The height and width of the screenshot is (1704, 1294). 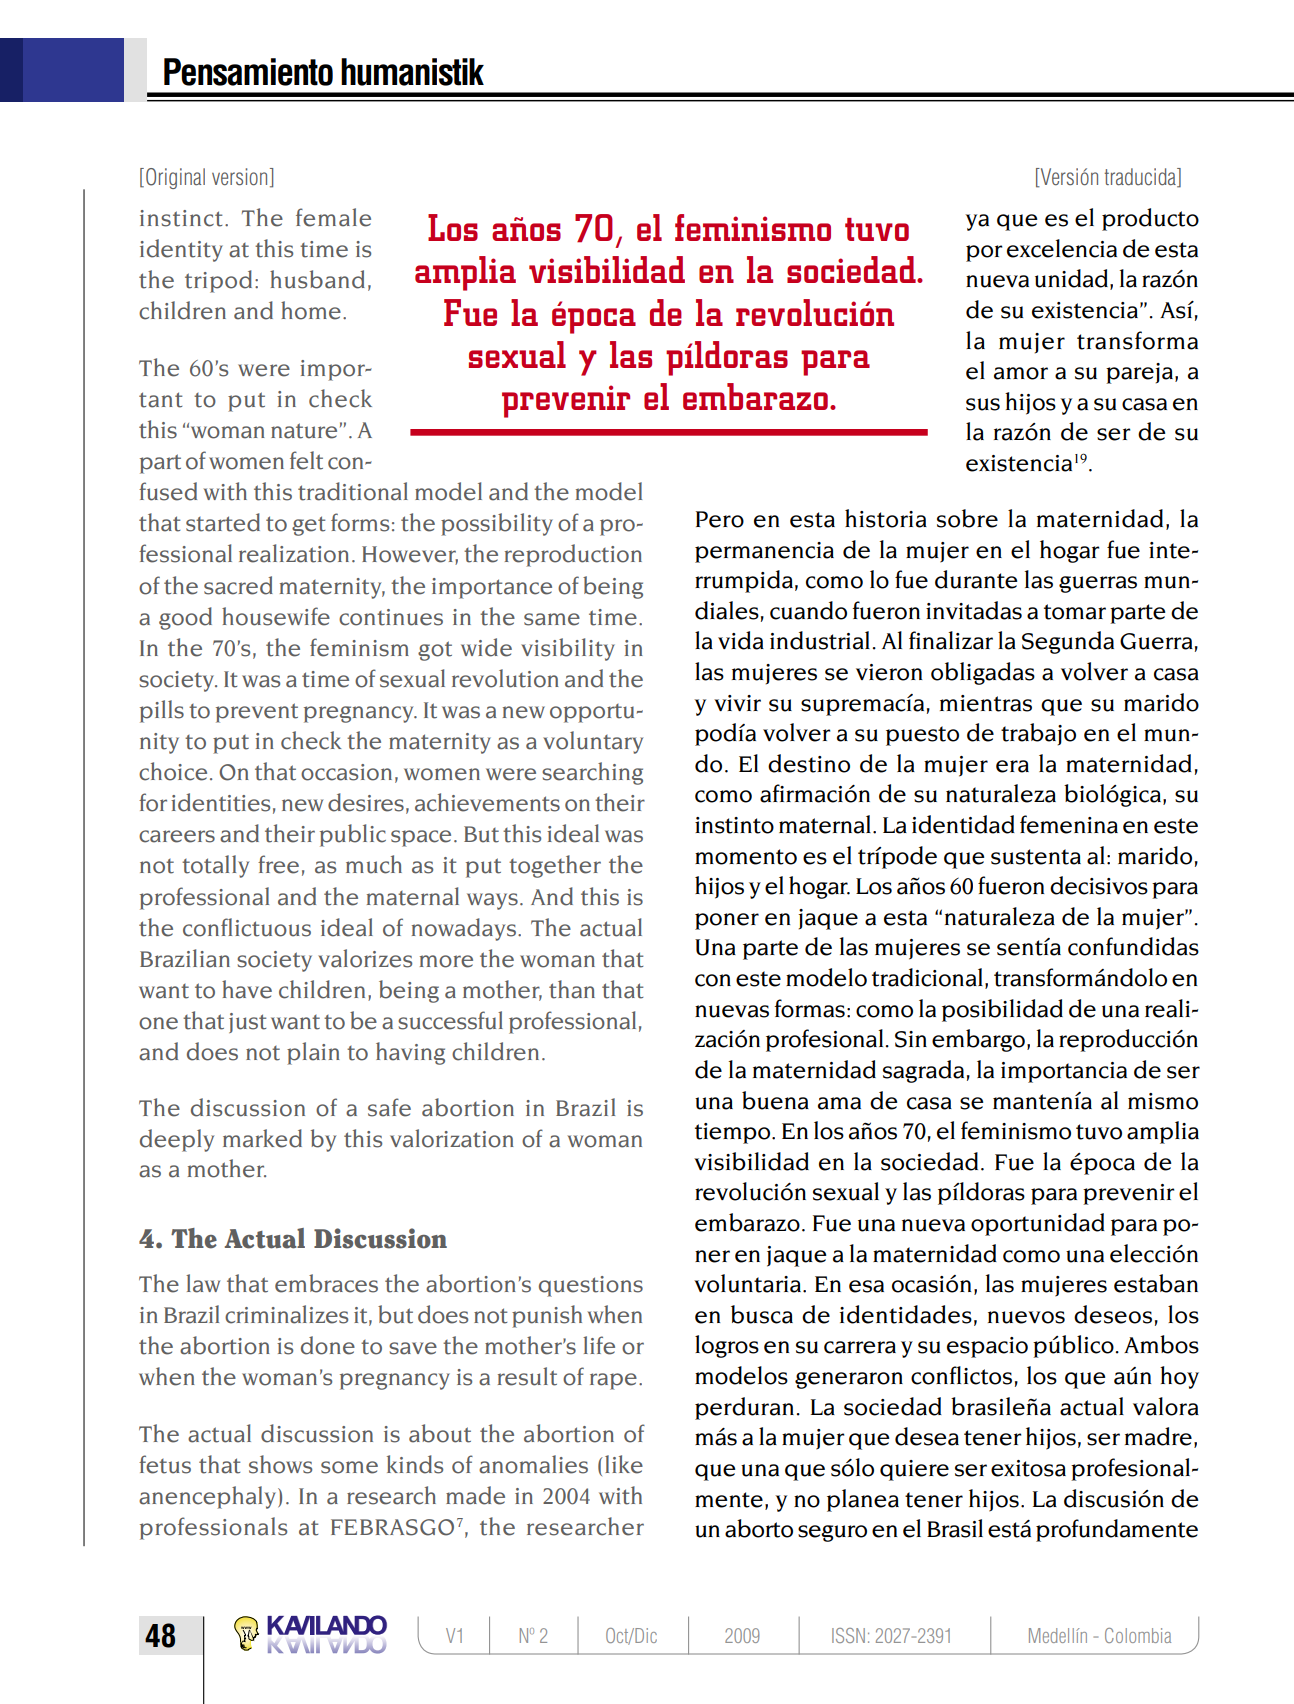 What do you see at coordinates (280, 1464) in the screenshot?
I see `shows` at bounding box center [280, 1464].
